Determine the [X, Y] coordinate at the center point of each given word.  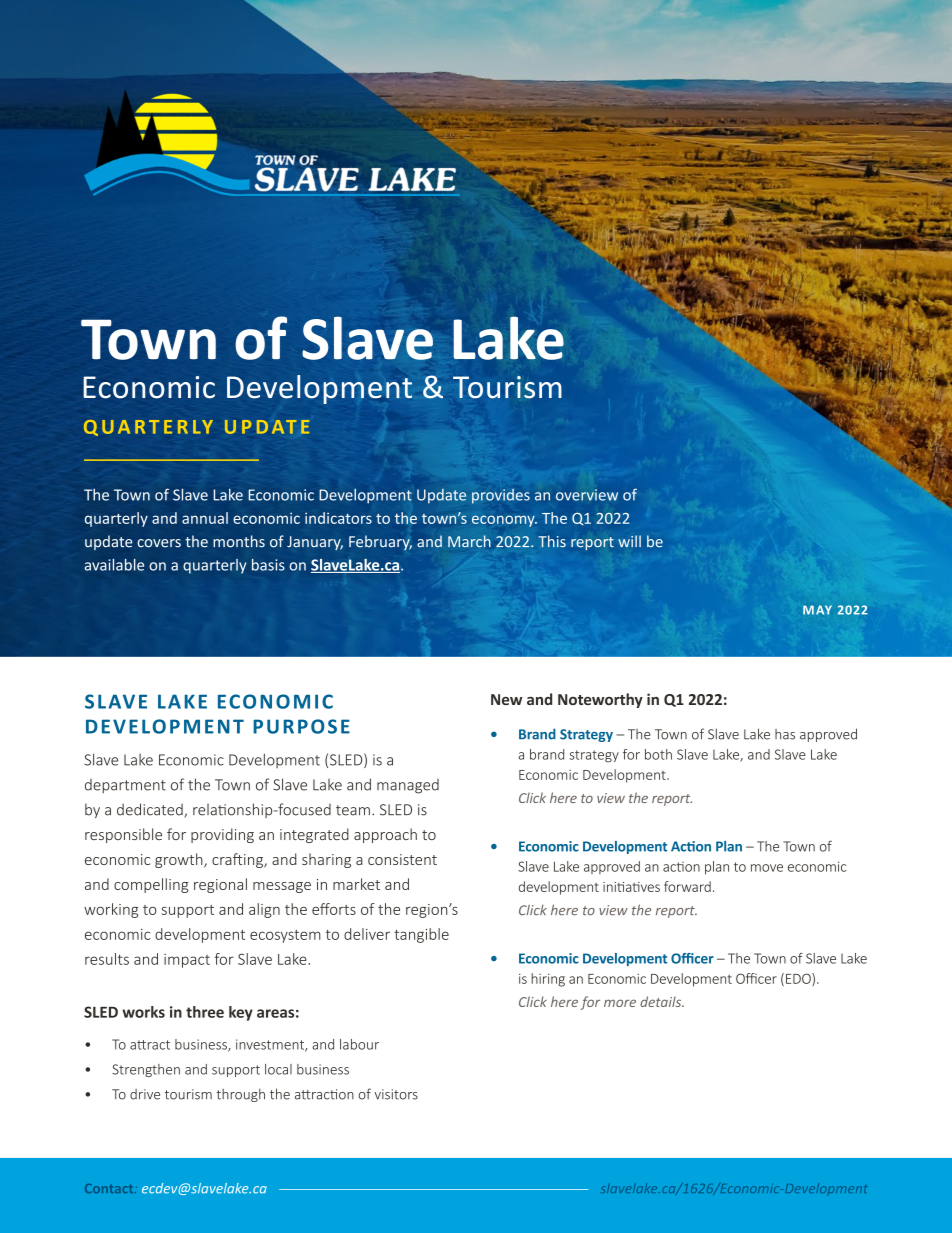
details [662, 1001]
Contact [110, 1188]
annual [205, 518]
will [629, 541]
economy [504, 521]
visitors [396, 1094]
